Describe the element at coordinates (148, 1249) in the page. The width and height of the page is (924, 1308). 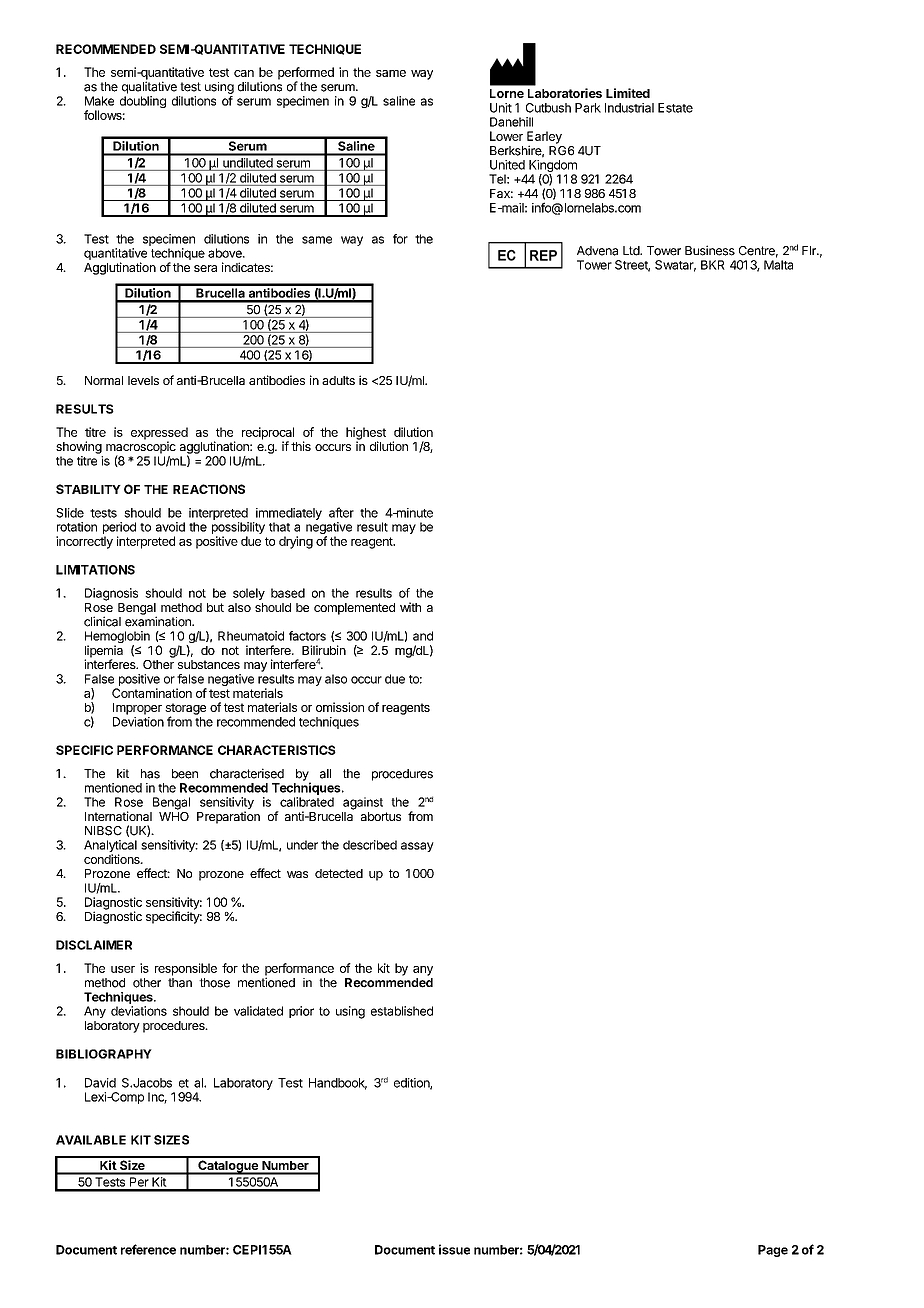
I see `reference` at that location.
